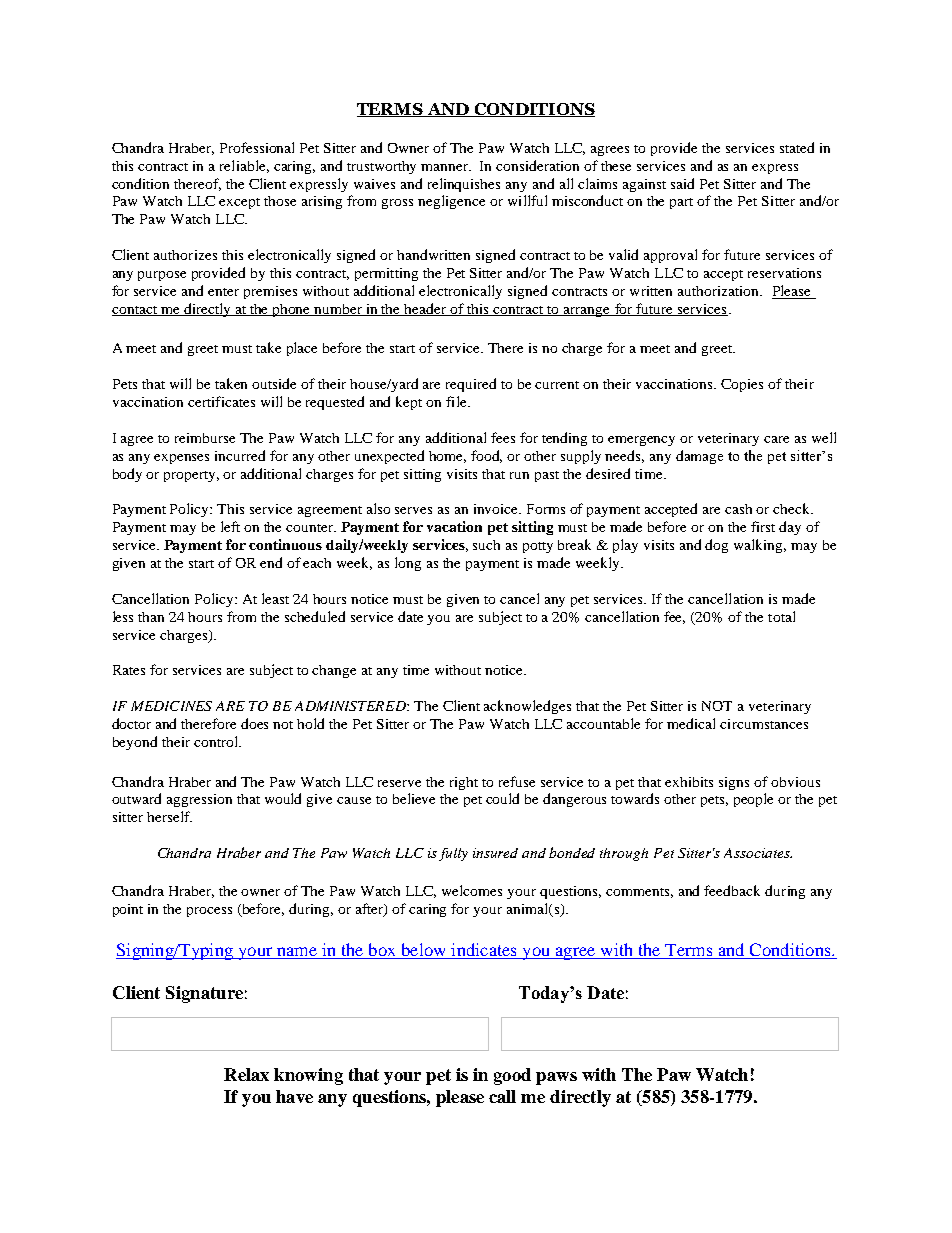 Image resolution: width=952 pixels, height=1233 pixels. Describe the element at coordinates (169, 816) in the screenshot. I see `herself` at that location.
